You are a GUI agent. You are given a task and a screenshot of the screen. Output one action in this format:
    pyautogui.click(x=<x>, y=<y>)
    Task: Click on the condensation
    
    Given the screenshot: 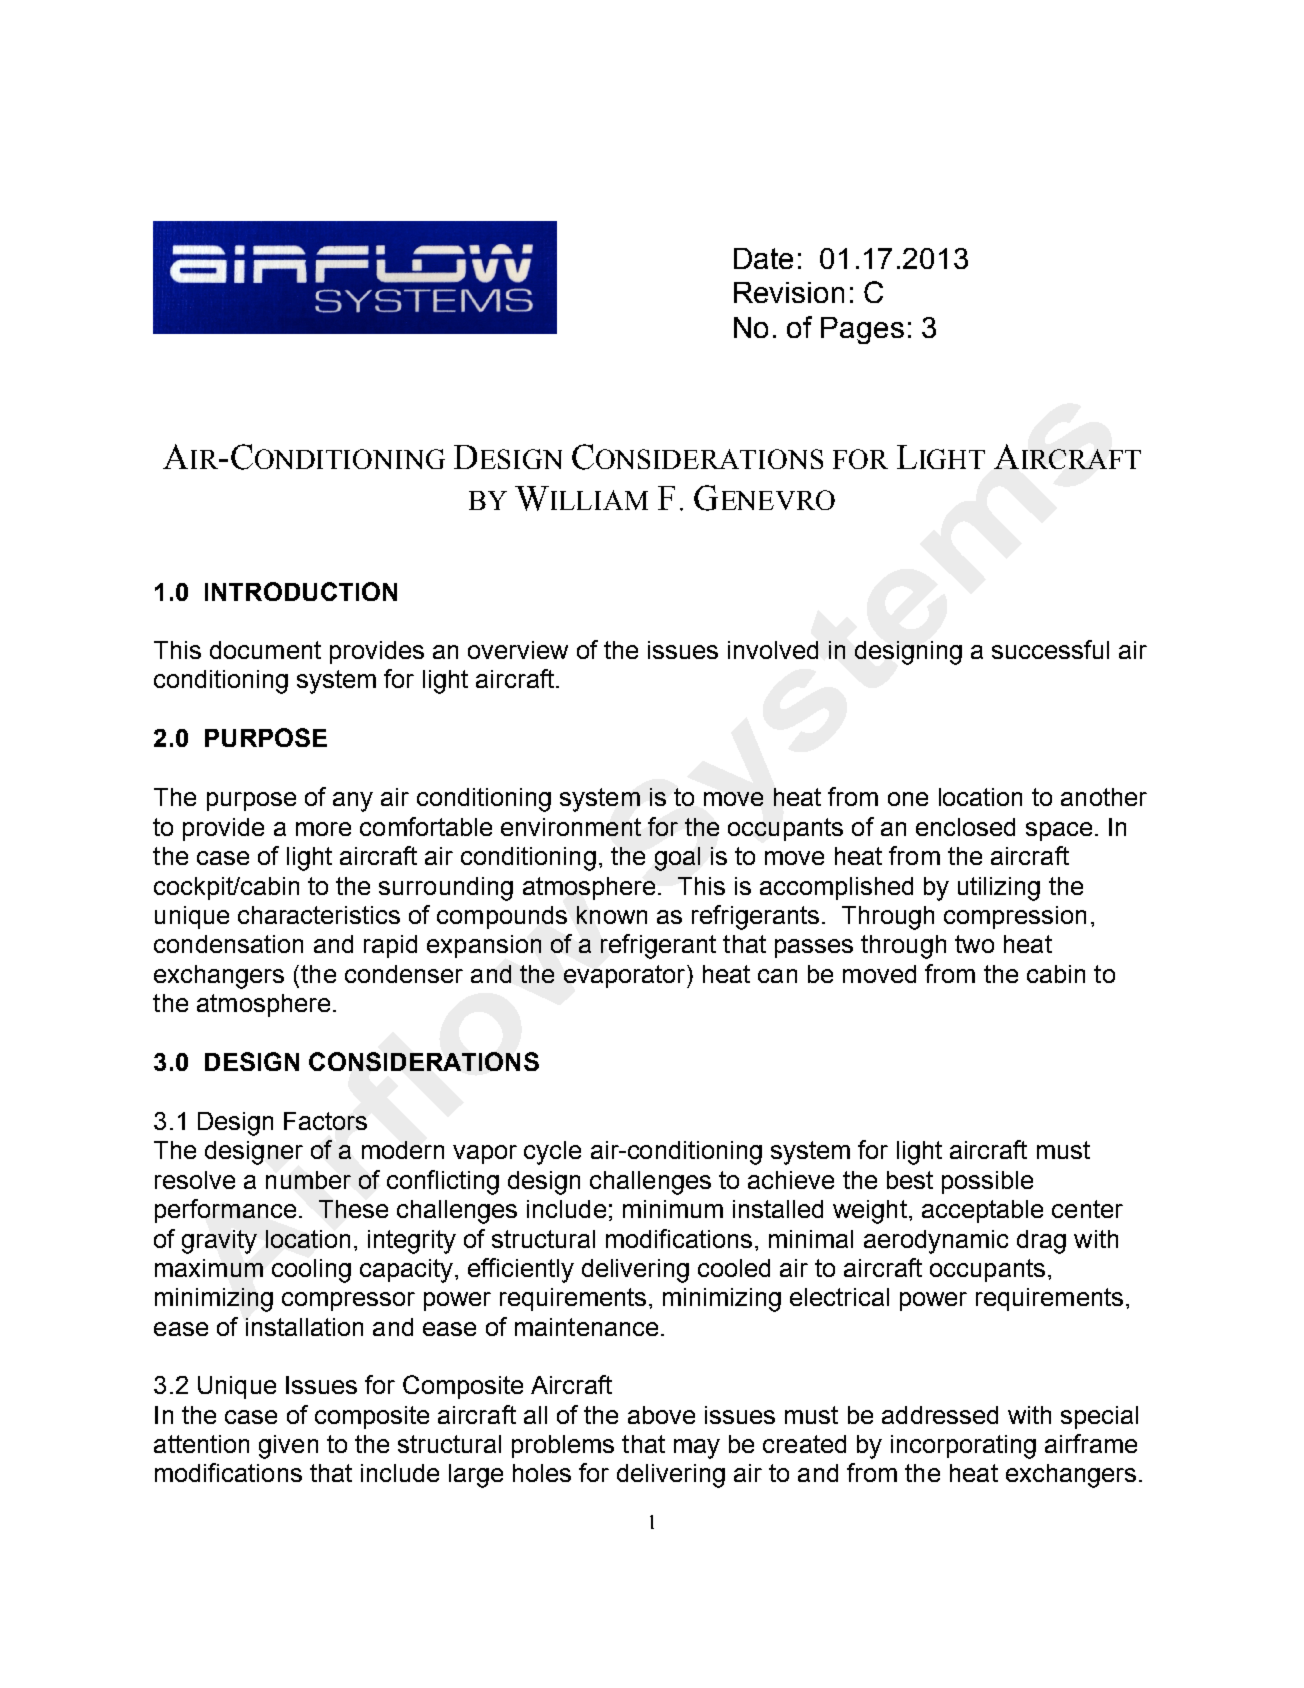 What is the action you would take?
    pyautogui.click(x=228, y=944)
